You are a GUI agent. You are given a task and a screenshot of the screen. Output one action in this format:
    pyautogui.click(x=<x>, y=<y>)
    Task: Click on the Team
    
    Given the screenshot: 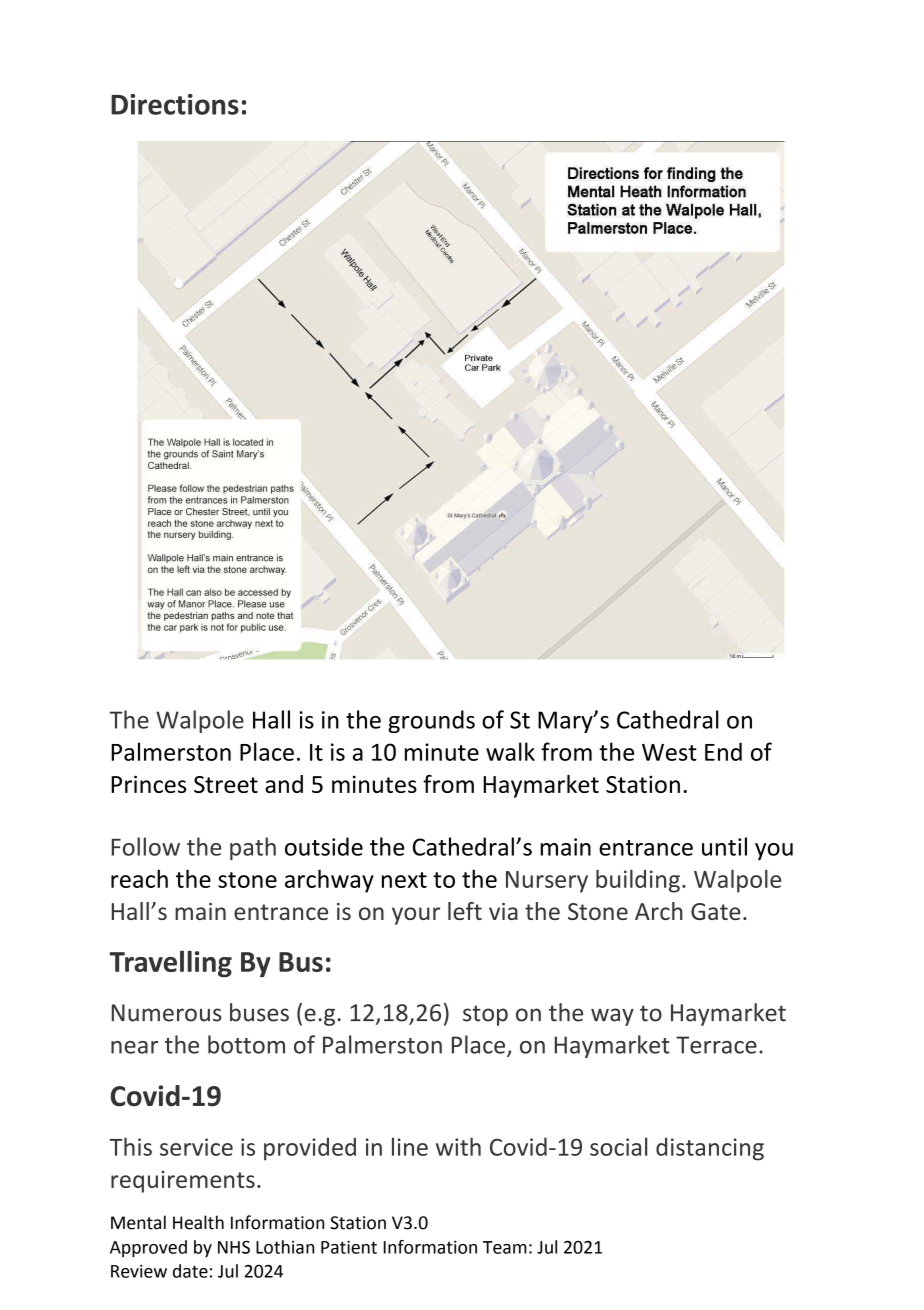 What is the action you would take?
    pyautogui.click(x=505, y=1247)
